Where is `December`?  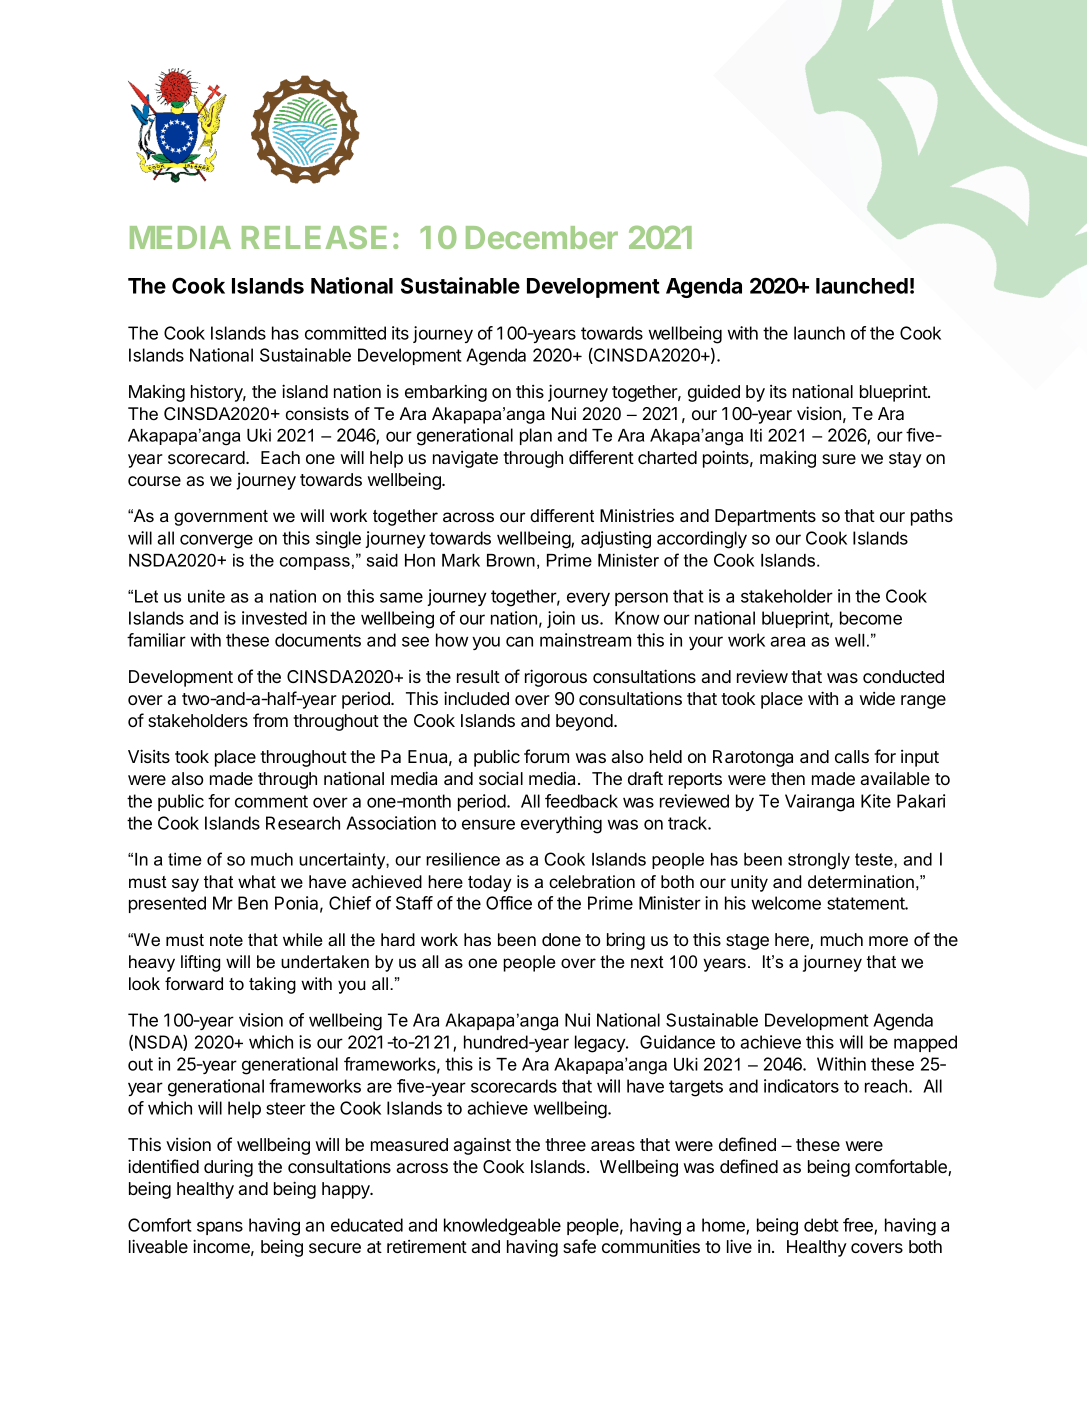 December is located at coordinates (542, 237).
